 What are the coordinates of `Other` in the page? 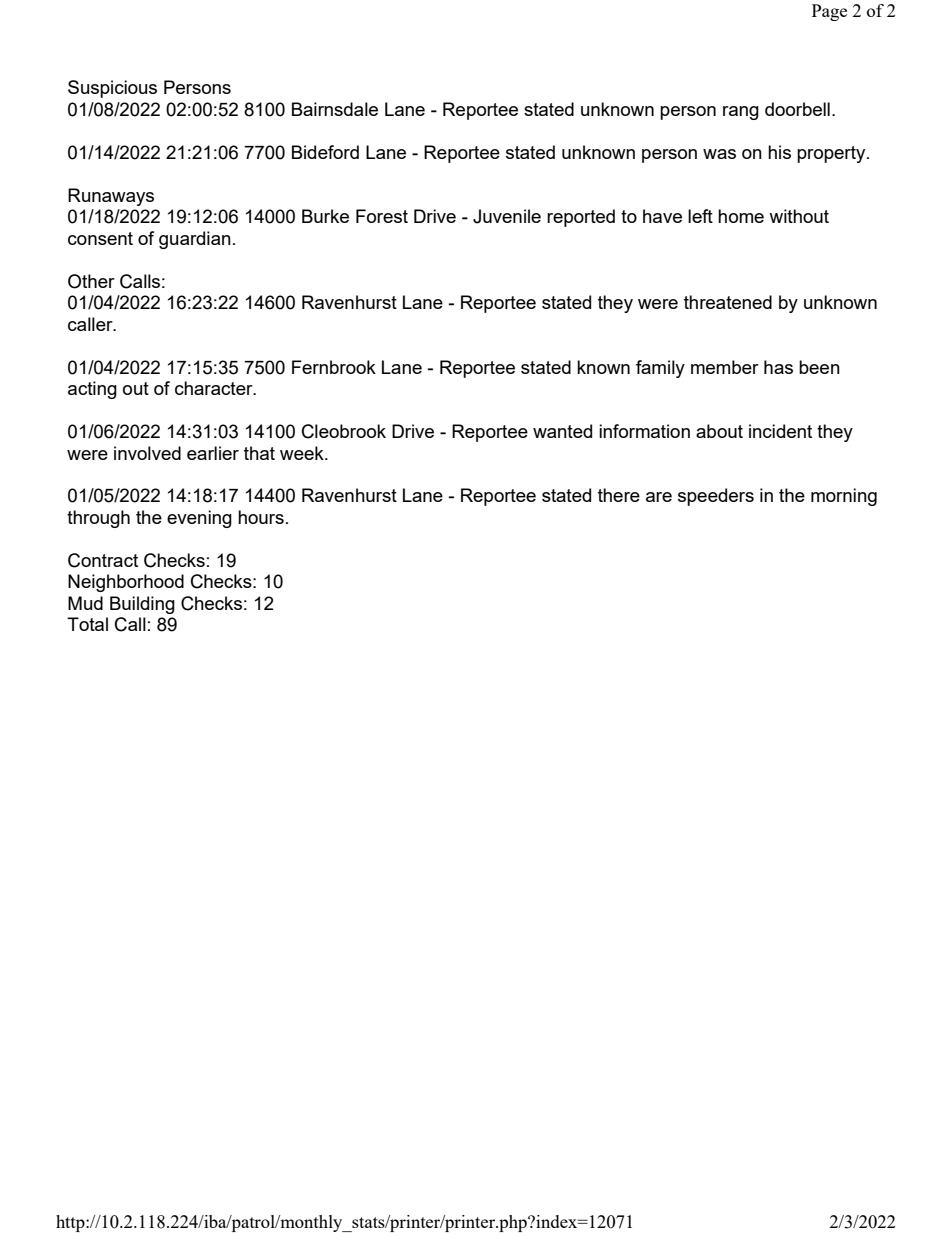 It's located at (91, 281).
